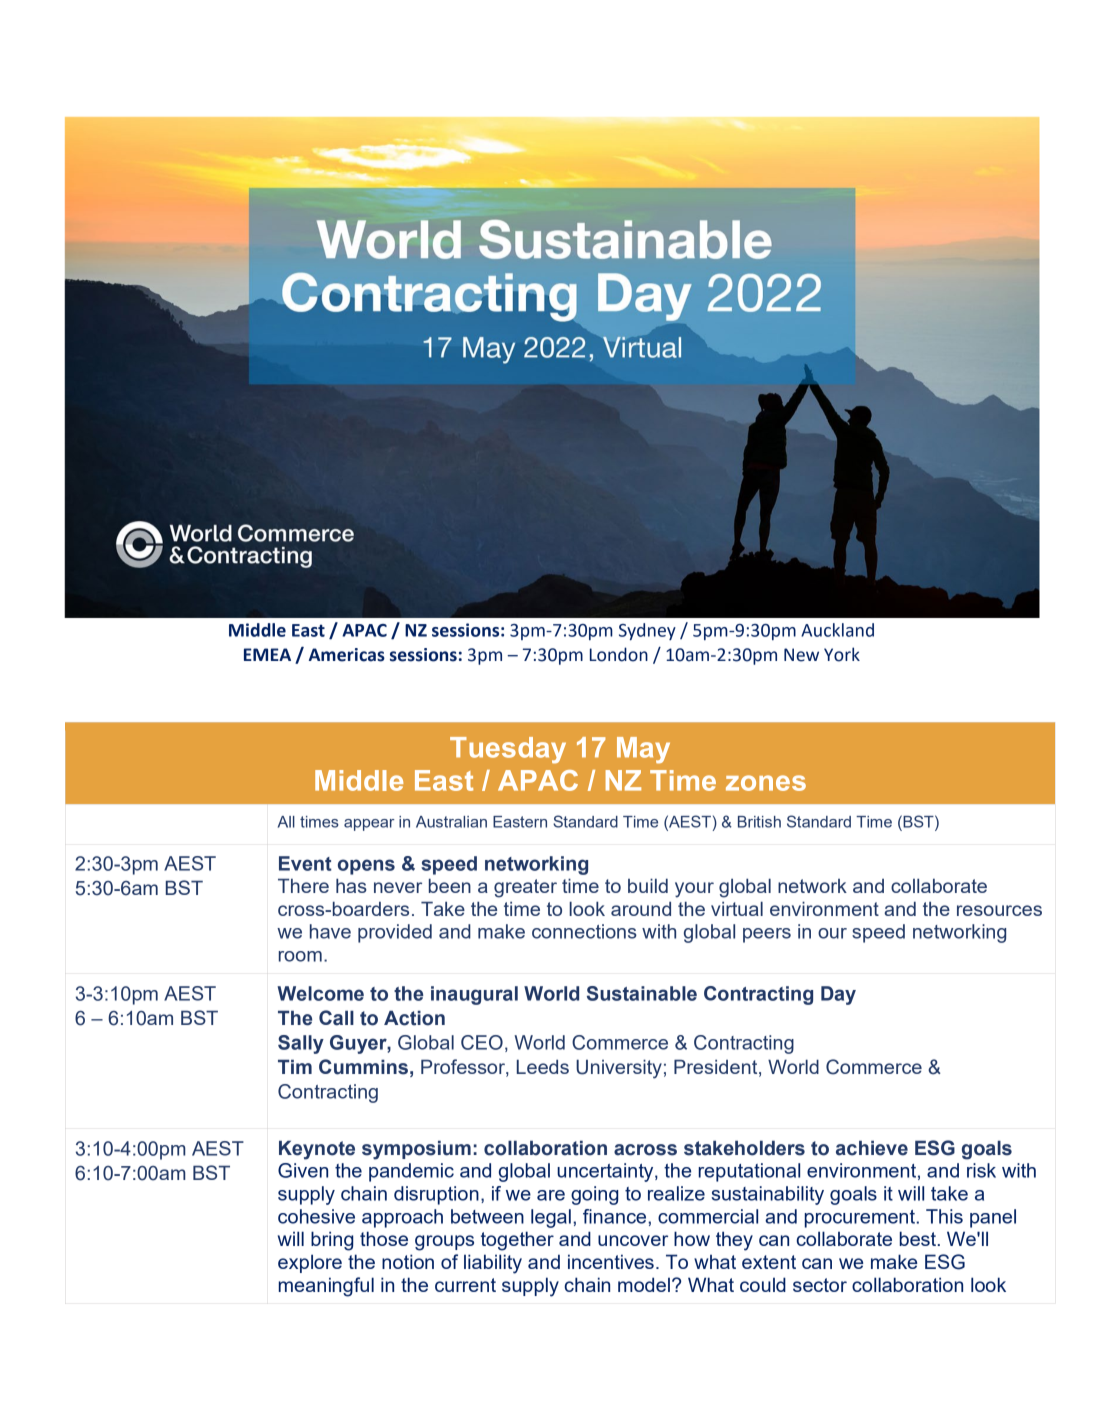  What do you see at coordinates (347, 655) in the screenshot?
I see `Americas` at bounding box center [347, 655].
